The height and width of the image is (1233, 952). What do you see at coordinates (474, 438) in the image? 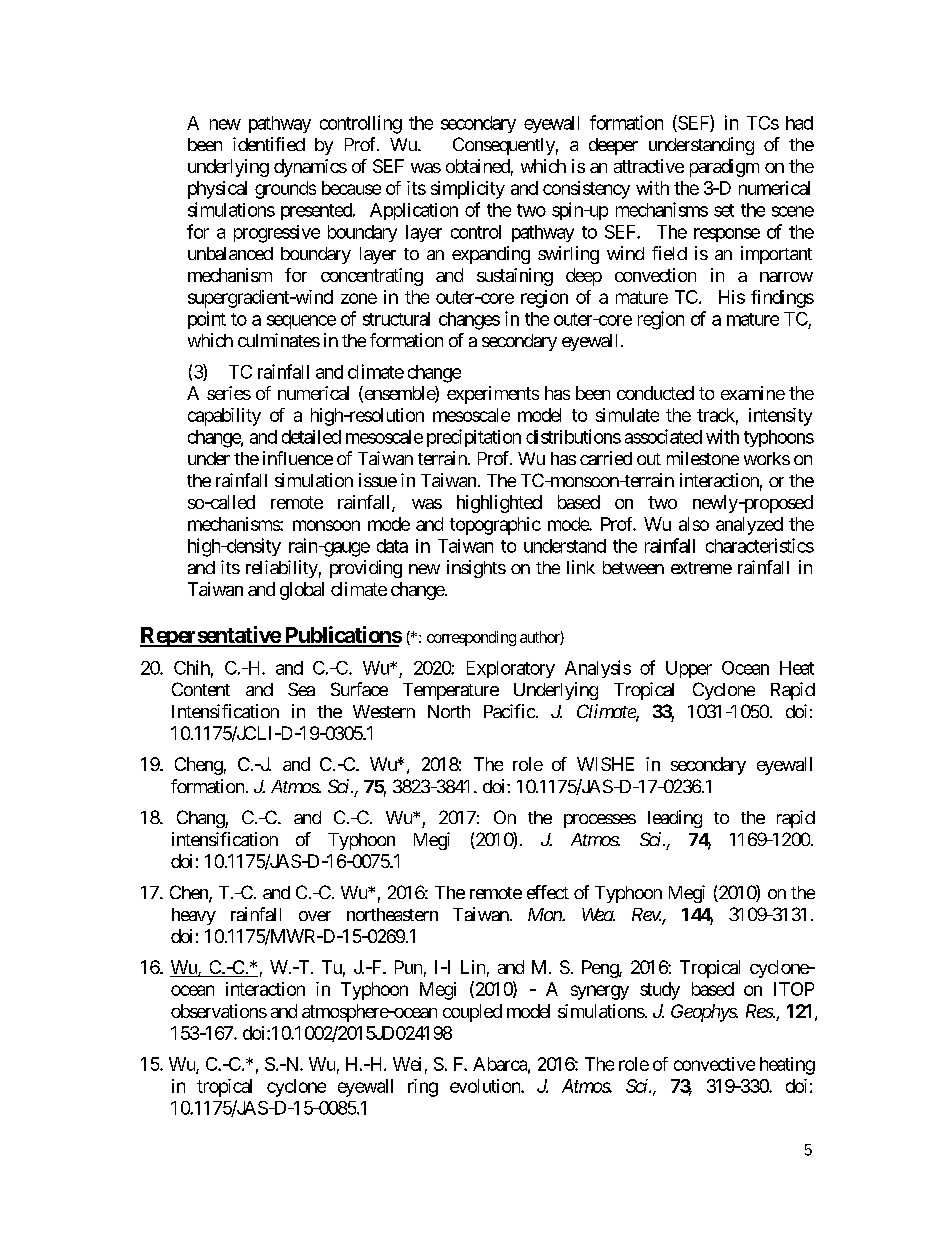
I see `precipitation` at bounding box center [474, 438].
